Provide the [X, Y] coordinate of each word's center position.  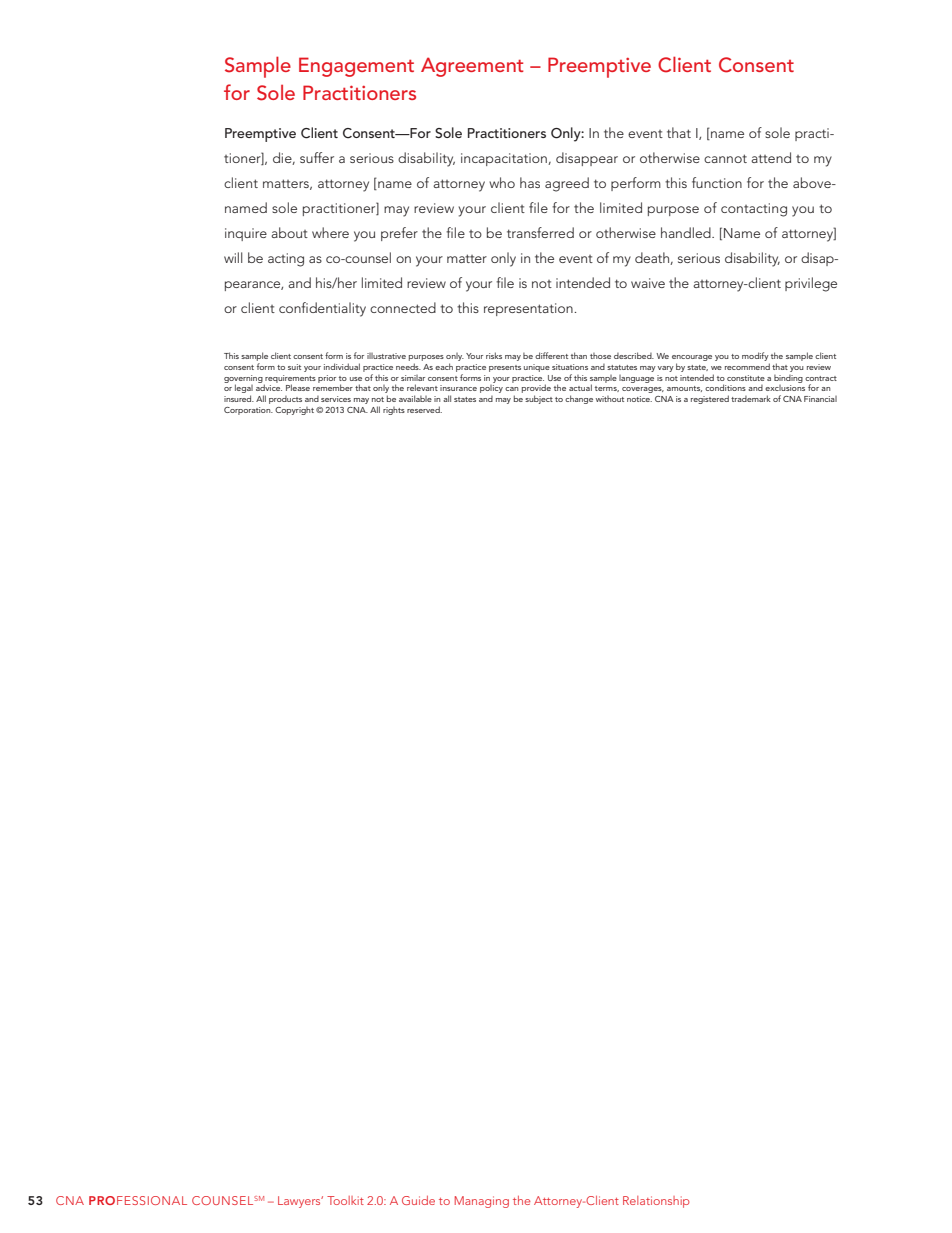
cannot [725, 158]
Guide [418, 1200]
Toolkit [345, 1200]
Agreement [472, 67]
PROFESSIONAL [138, 1200]
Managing [482, 1202]
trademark [751, 398]
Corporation [248, 411]
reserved [424, 409]
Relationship [656, 1202]
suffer [317, 157]
